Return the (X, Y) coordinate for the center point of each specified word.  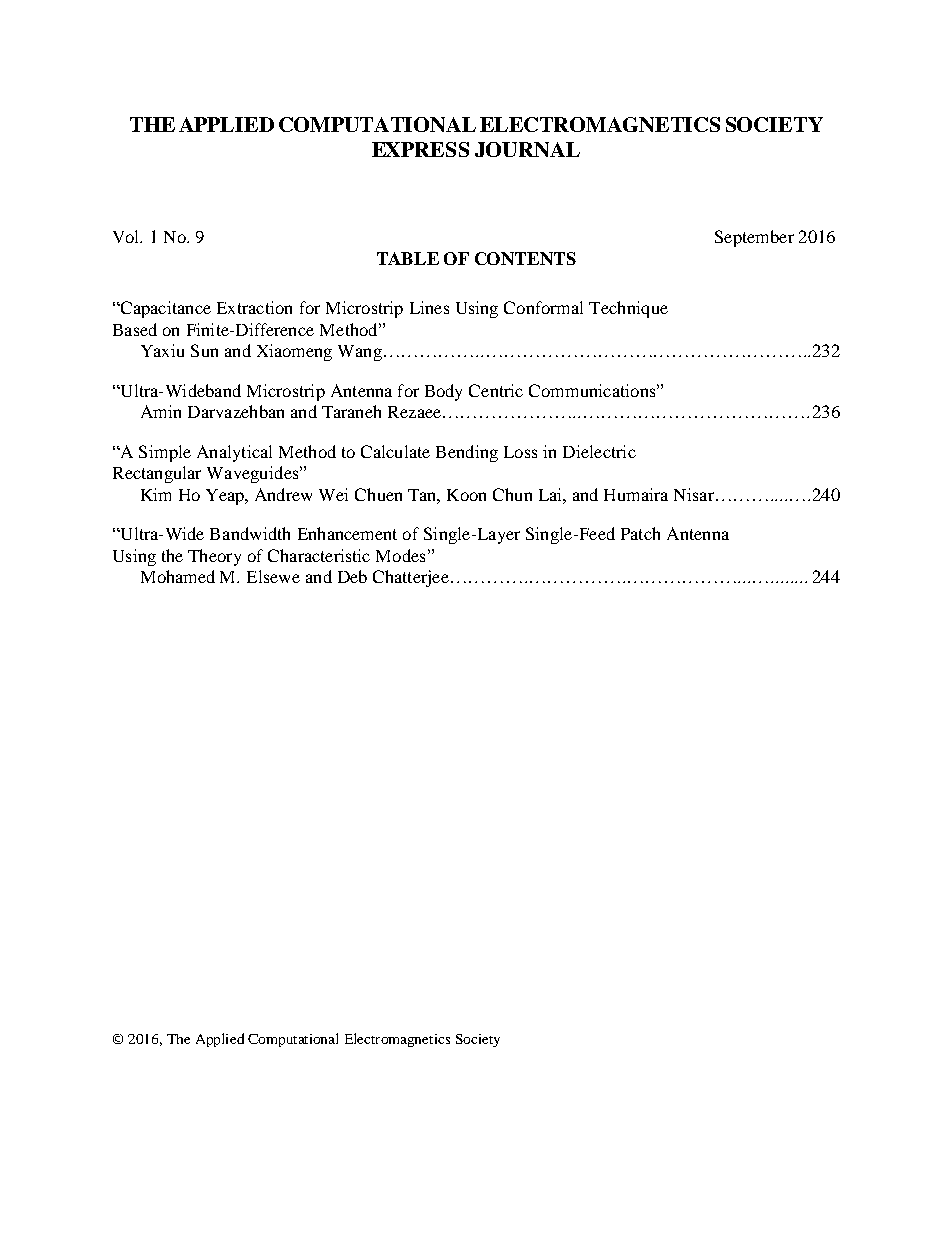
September (754, 238)
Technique (628, 309)
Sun (204, 350)
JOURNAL (527, 149)
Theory (214, 557)
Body (443, 392)
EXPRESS (420, 149)
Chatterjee (411, 578)
